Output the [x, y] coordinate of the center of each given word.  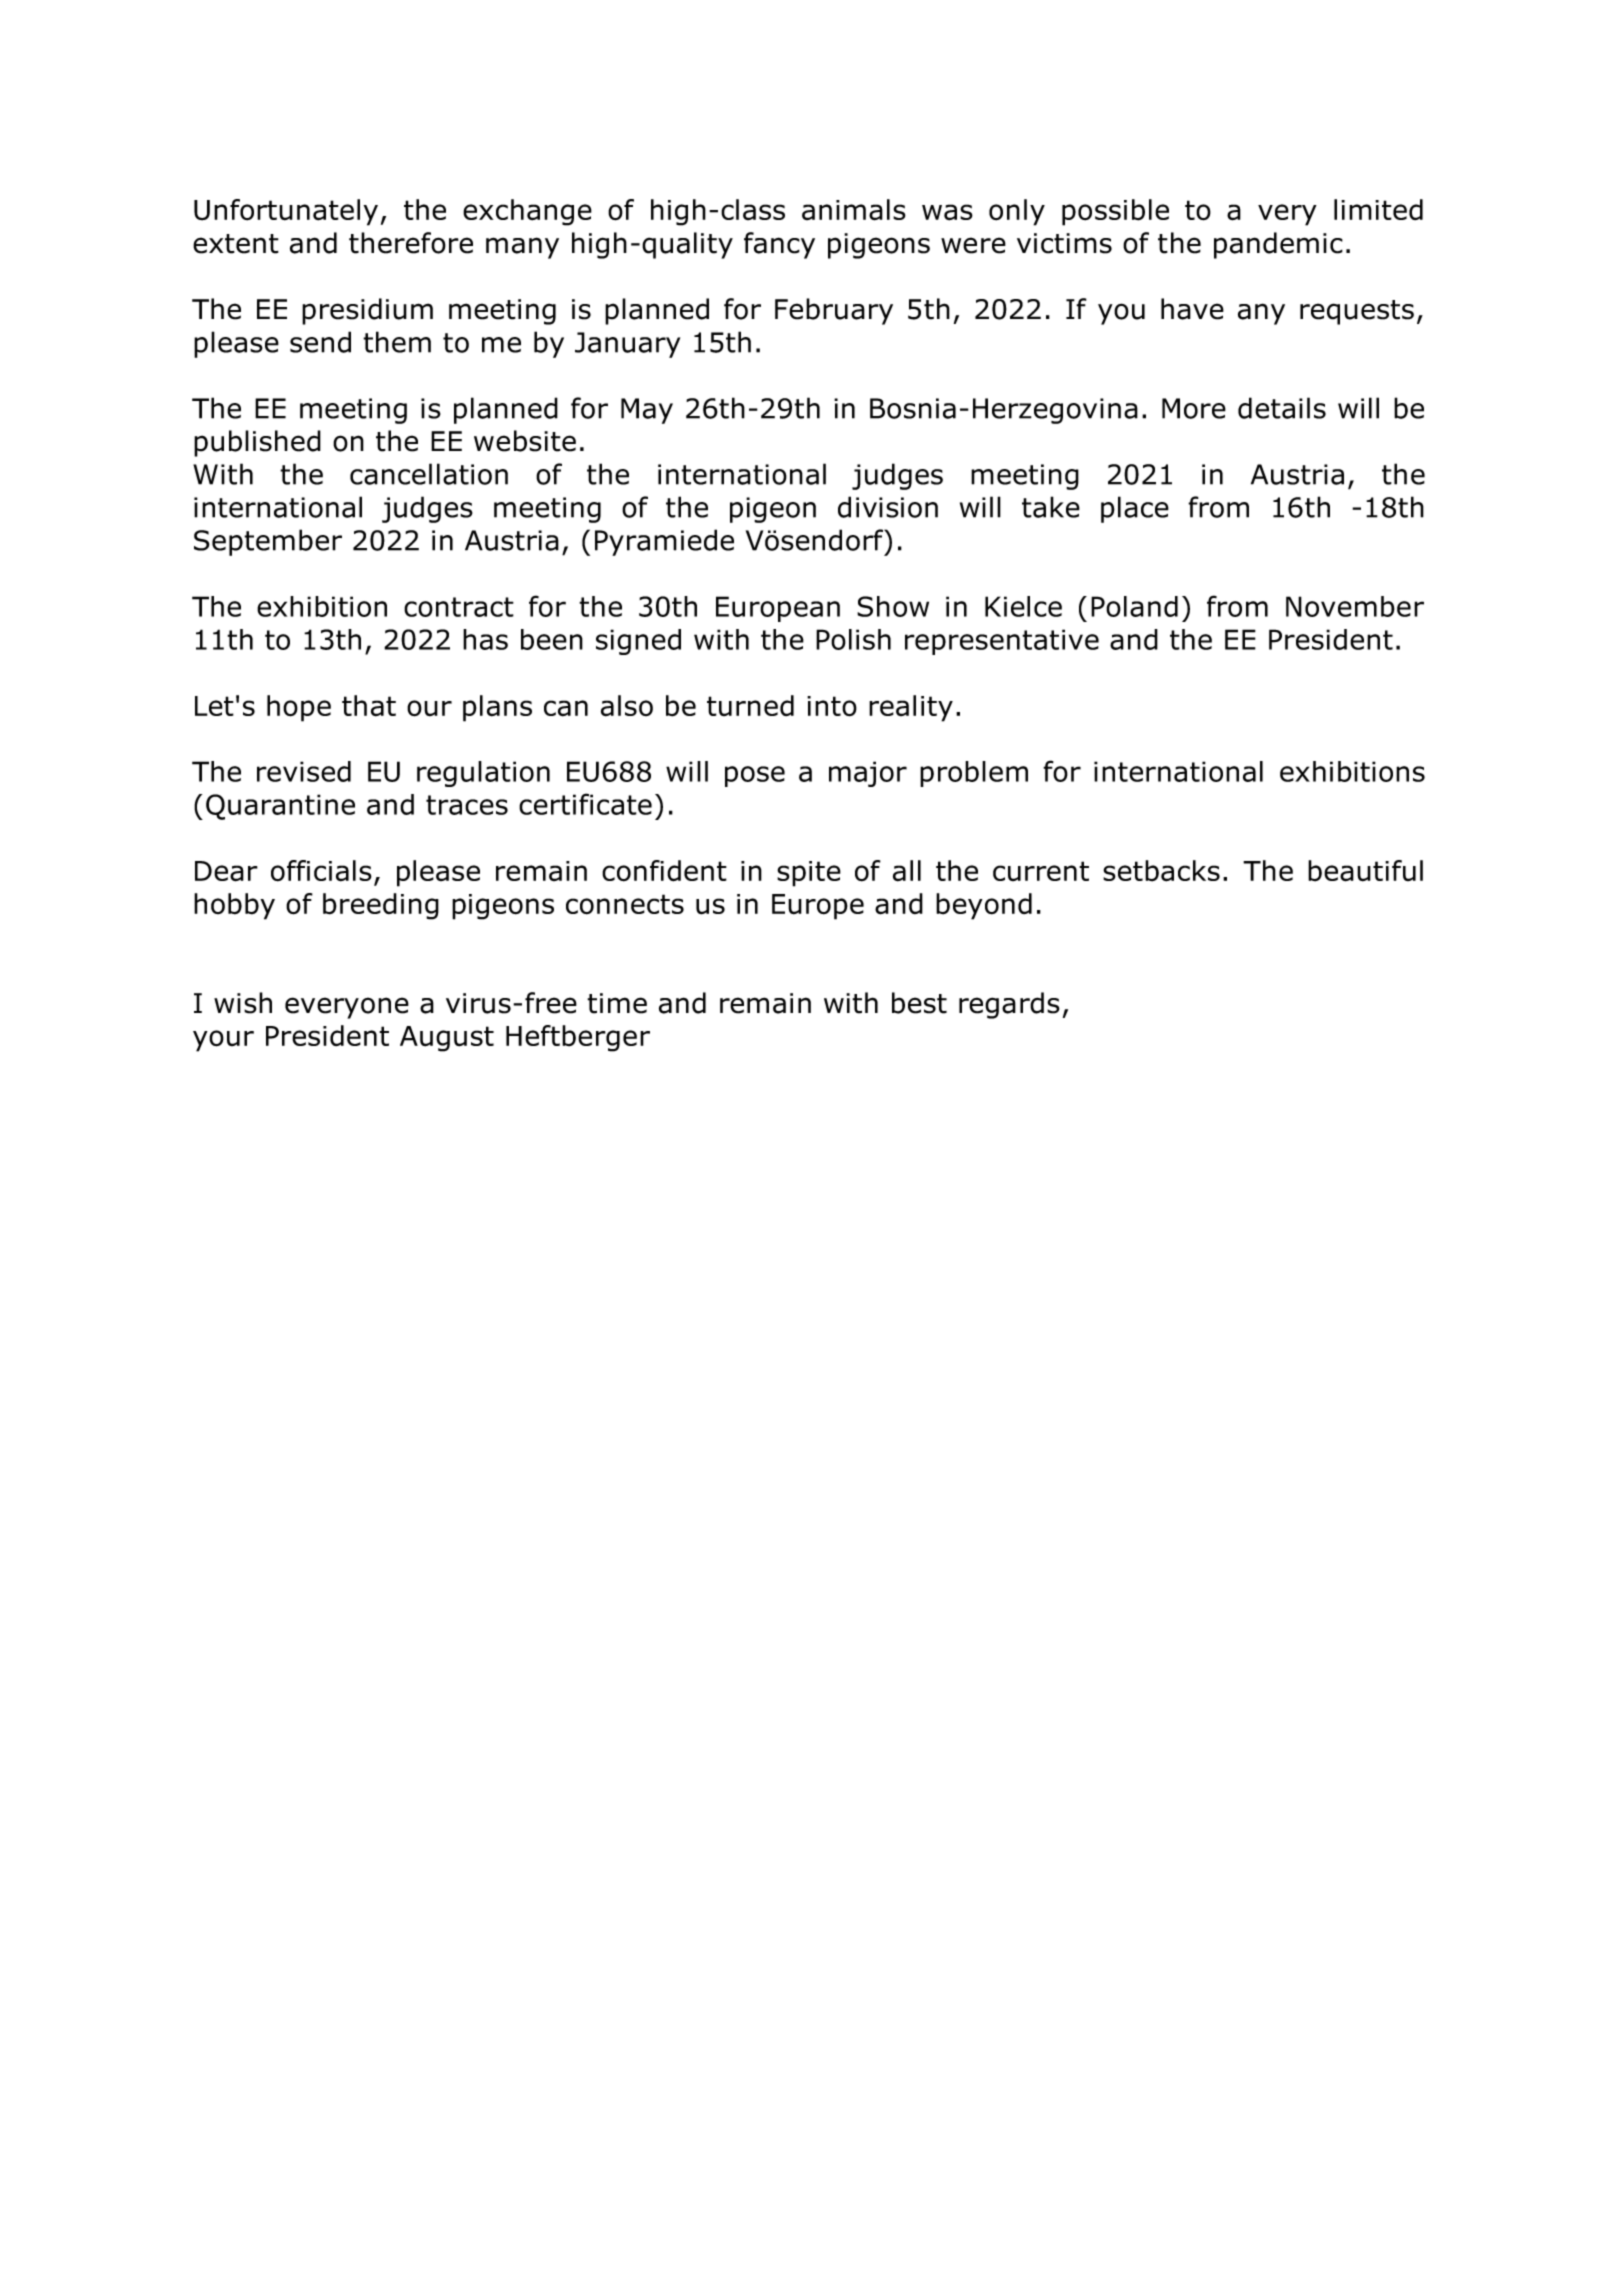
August [447, 1039]
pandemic [1278, 245]
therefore [411, 243]
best [919, 1003]
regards [1009, 1005]
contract [459, 607]
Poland [1134, 606]
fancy [779, 245]
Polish [853, 639]
